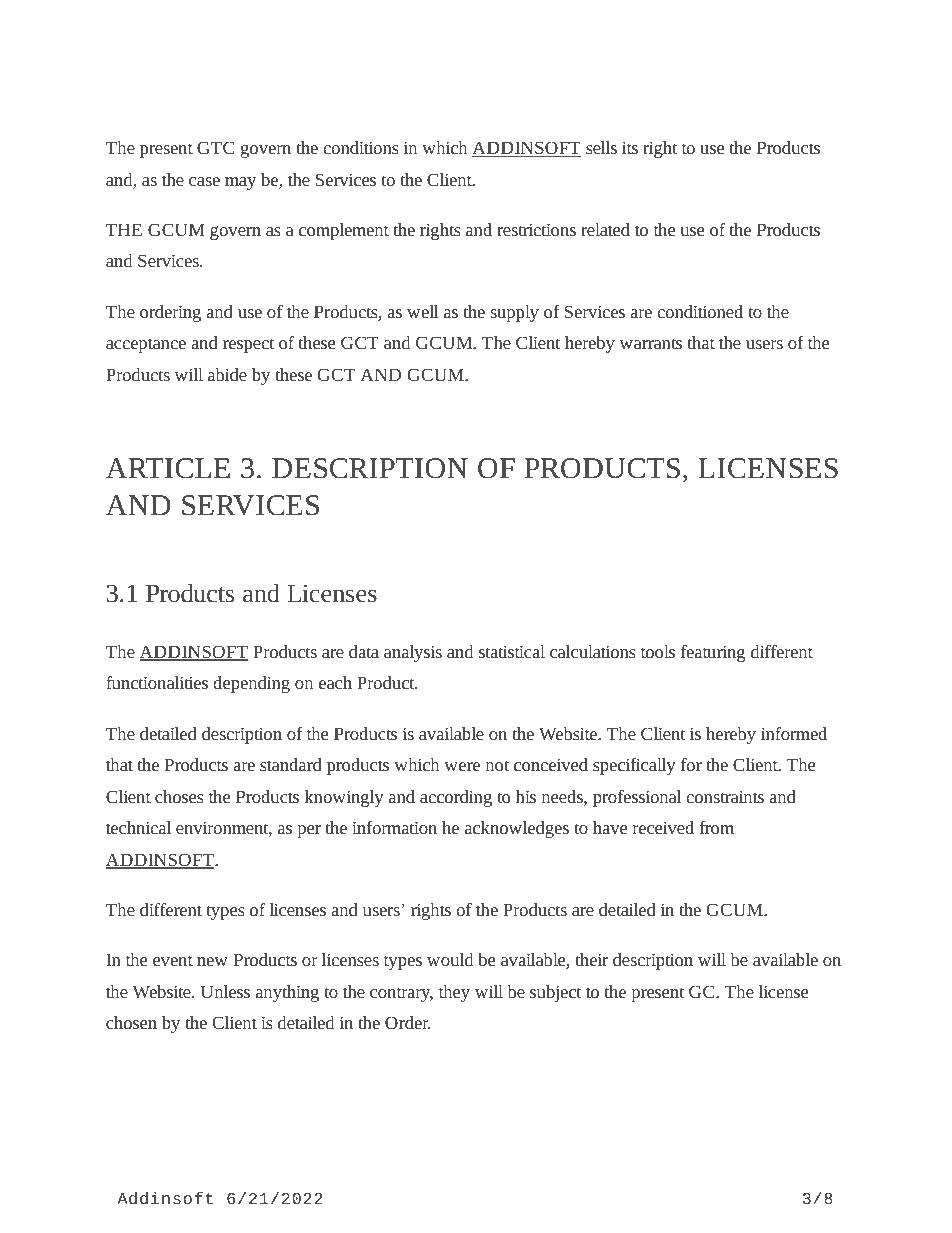 The image size is (952, 1233). Describe the element at coordinates (725, 796) in the document. I see `constraints` at that location.
